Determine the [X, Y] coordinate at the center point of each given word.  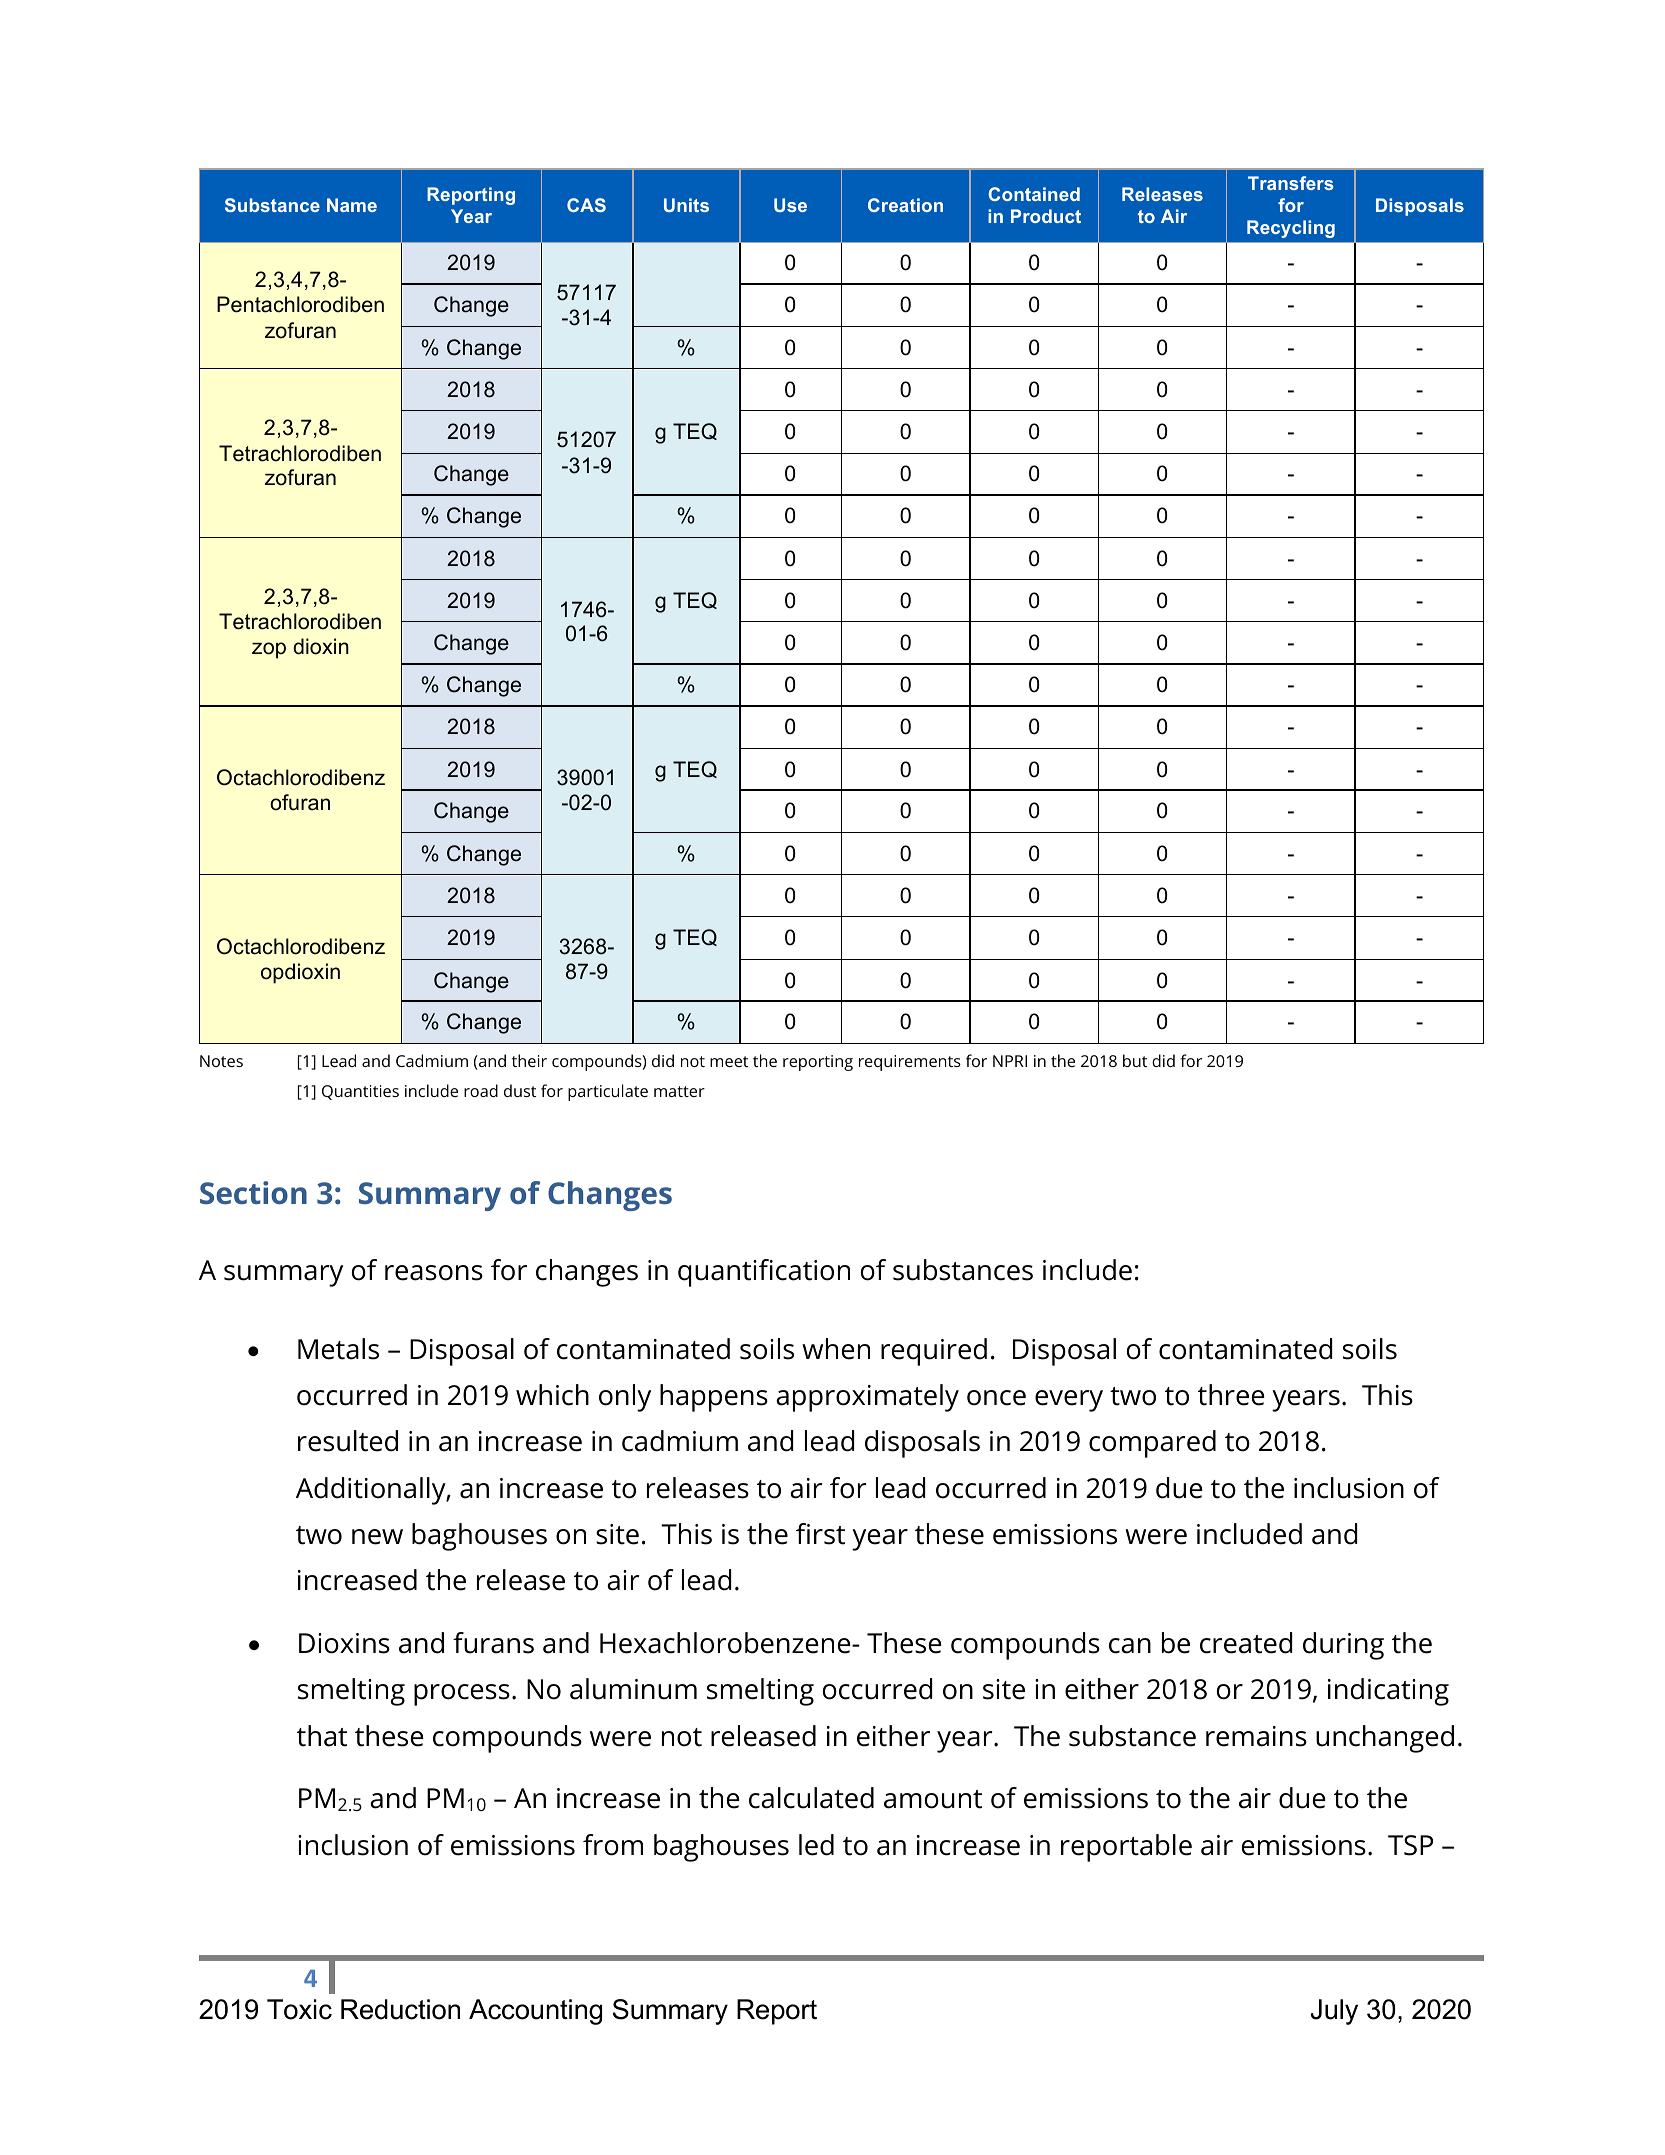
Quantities [360, 1092]
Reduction [400, 2009]
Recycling [1291, 229]
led [816, 1845]
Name [352, 205]
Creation [905, 205]
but [1135, 1060]
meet [729, 1061]
